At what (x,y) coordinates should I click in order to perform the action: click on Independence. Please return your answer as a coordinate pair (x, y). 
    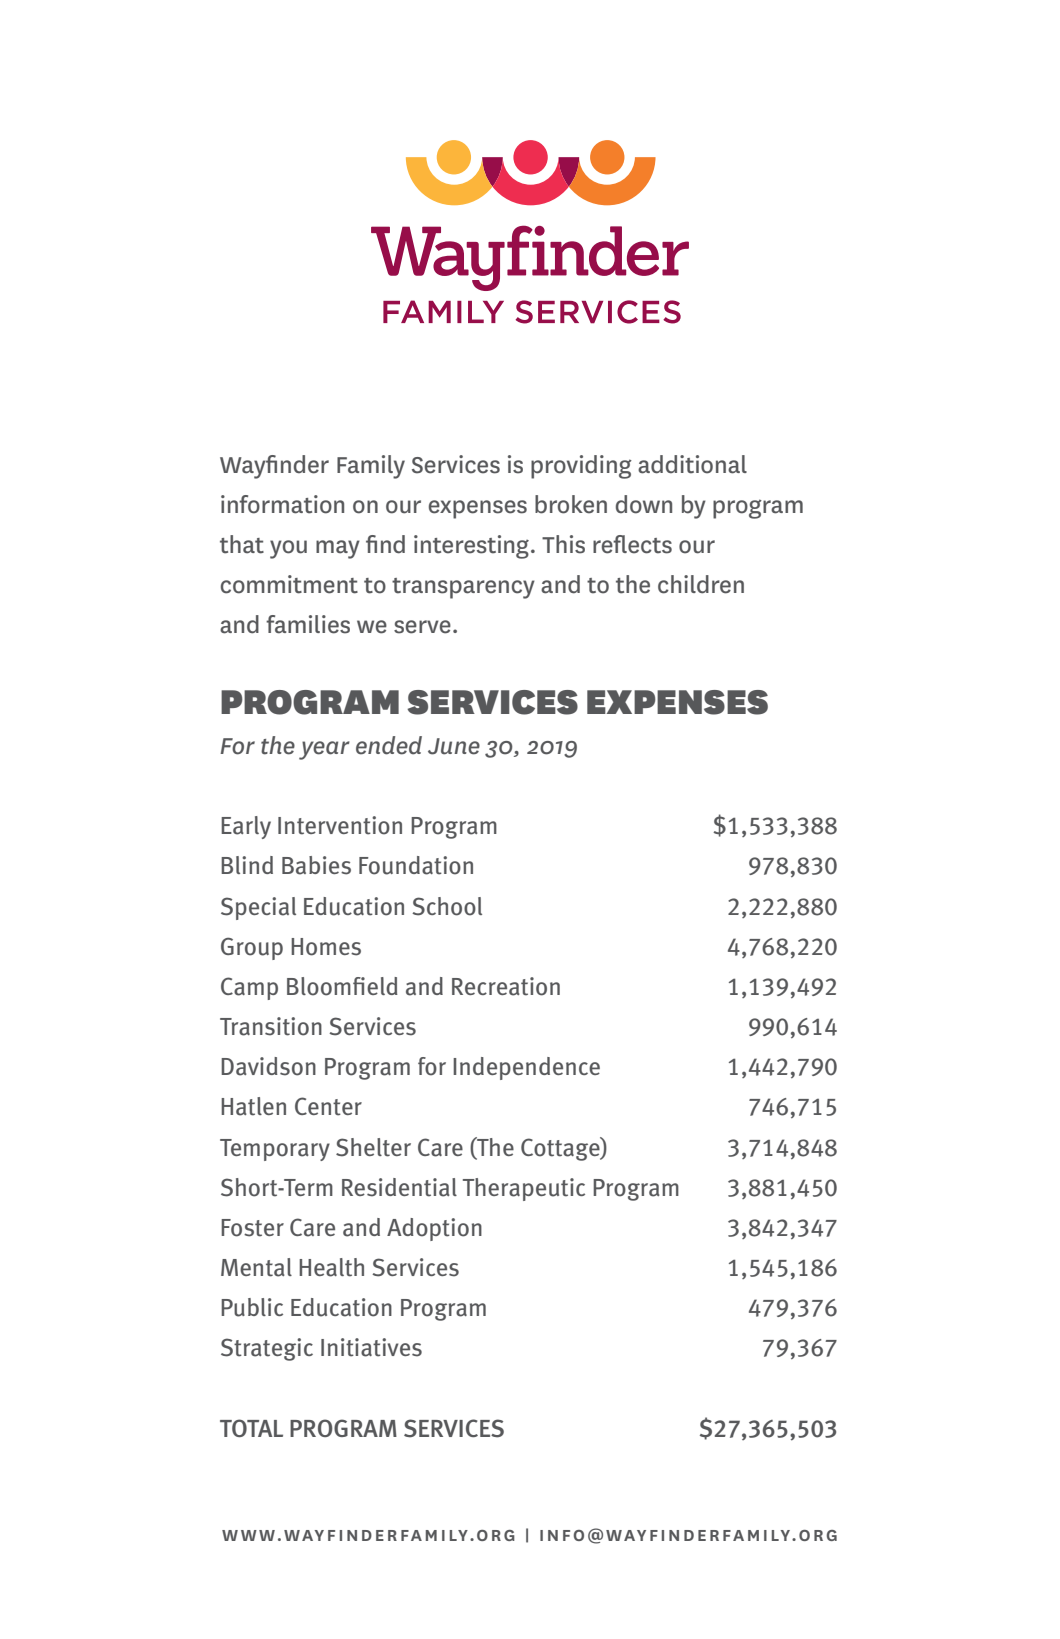
    Looking at the image, I should click on (526, 1068).
